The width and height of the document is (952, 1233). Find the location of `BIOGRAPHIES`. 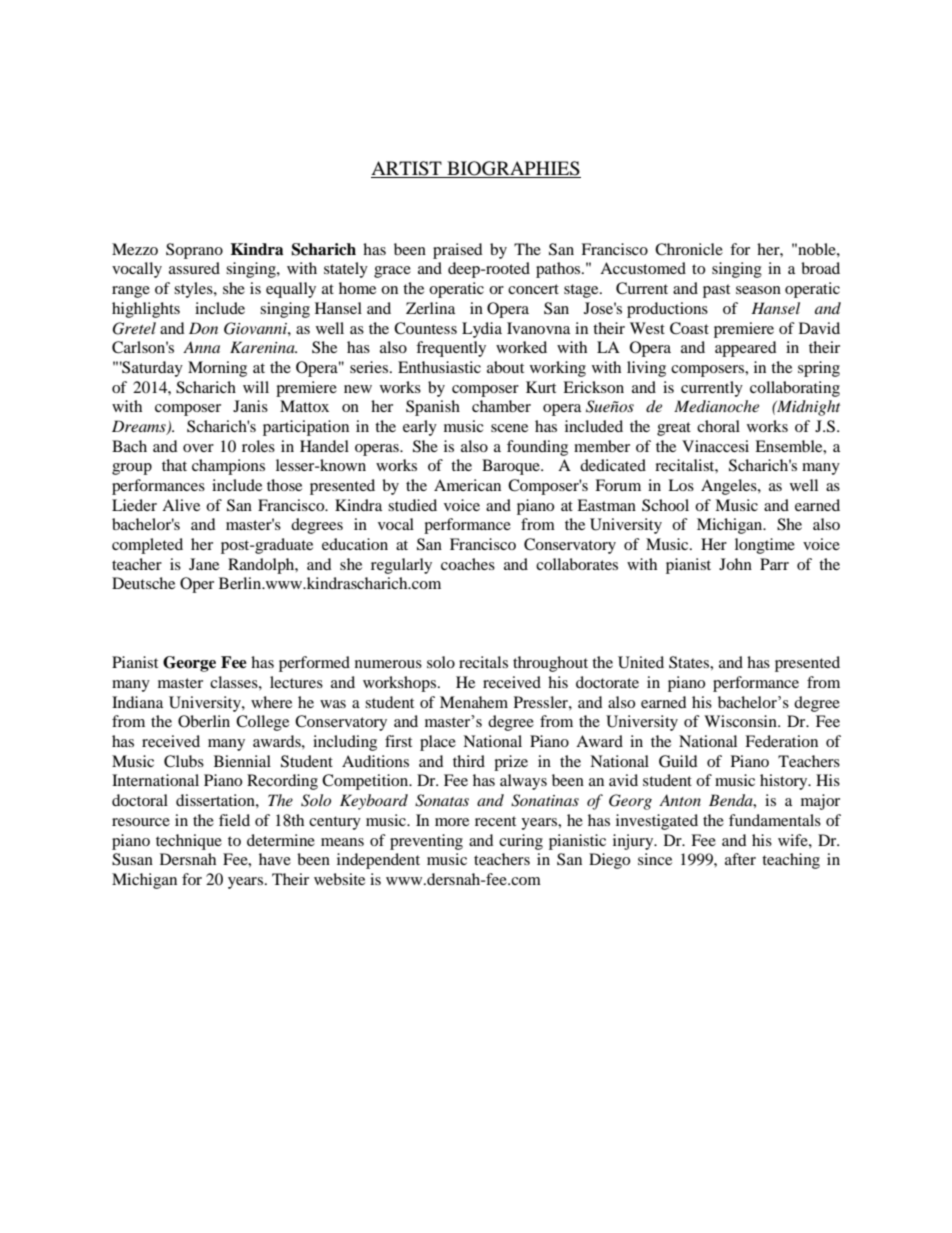

BIOGRAPHIES is located at coordinates (513, 169).
